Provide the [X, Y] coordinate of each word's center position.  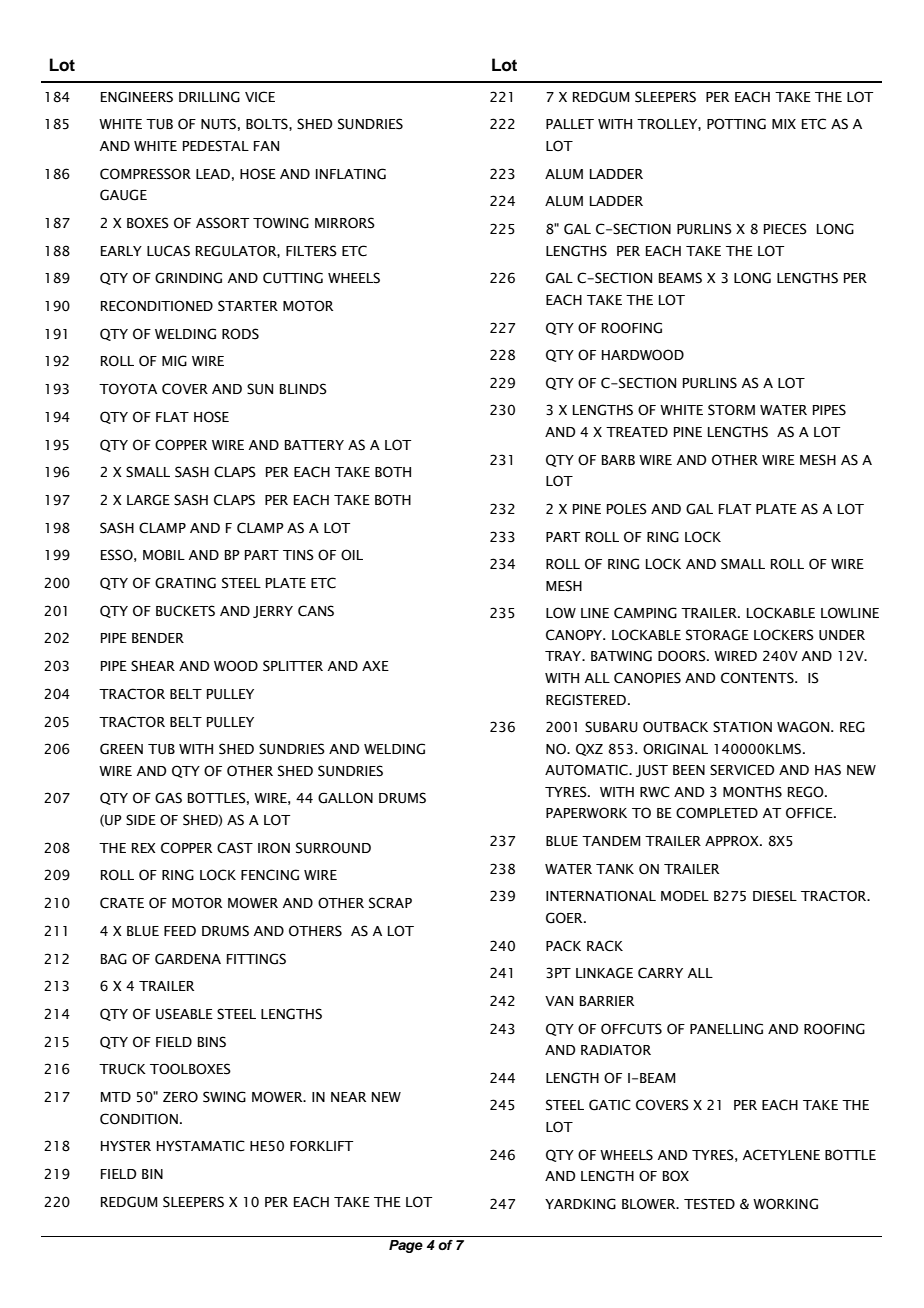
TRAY [564, 656]
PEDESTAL [216, 146]
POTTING [736, 124]
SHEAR [153, 666]
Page [406, 1246]
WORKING [785, 1204]
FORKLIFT [321, 1146]
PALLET [570, 124]
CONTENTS [758, 678]
